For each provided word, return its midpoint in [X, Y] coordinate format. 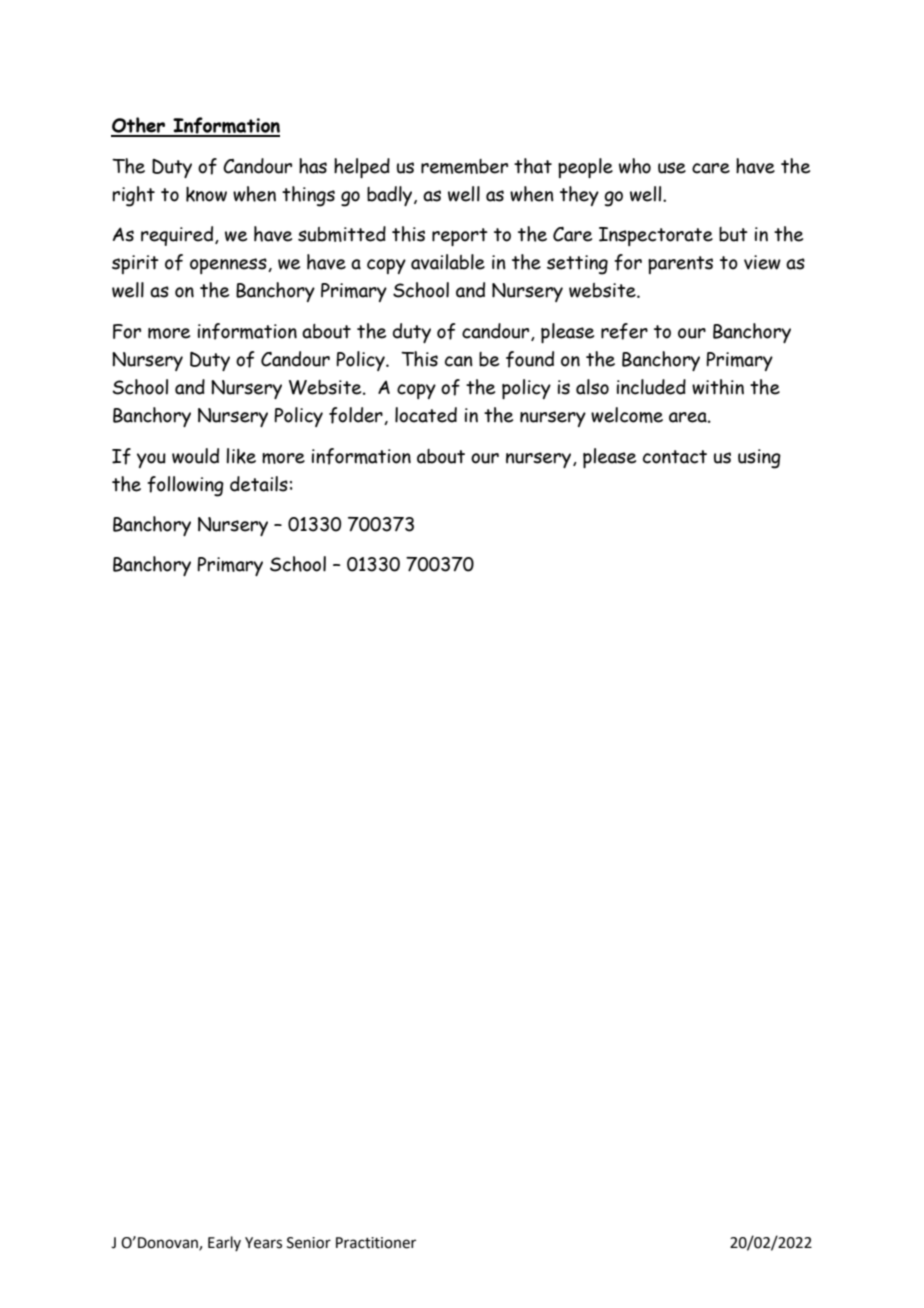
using [759, 459]
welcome [627, 415]
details [259, 484]
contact [675, 457]
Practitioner [376, 1243]
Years [263, 1243]
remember [464, 166]
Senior [309, 1243]
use [672, 168]
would [195, 456]
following [185, 486]
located [426, 415]
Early [224, 1243]
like [241, 456]
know [206, 194]
